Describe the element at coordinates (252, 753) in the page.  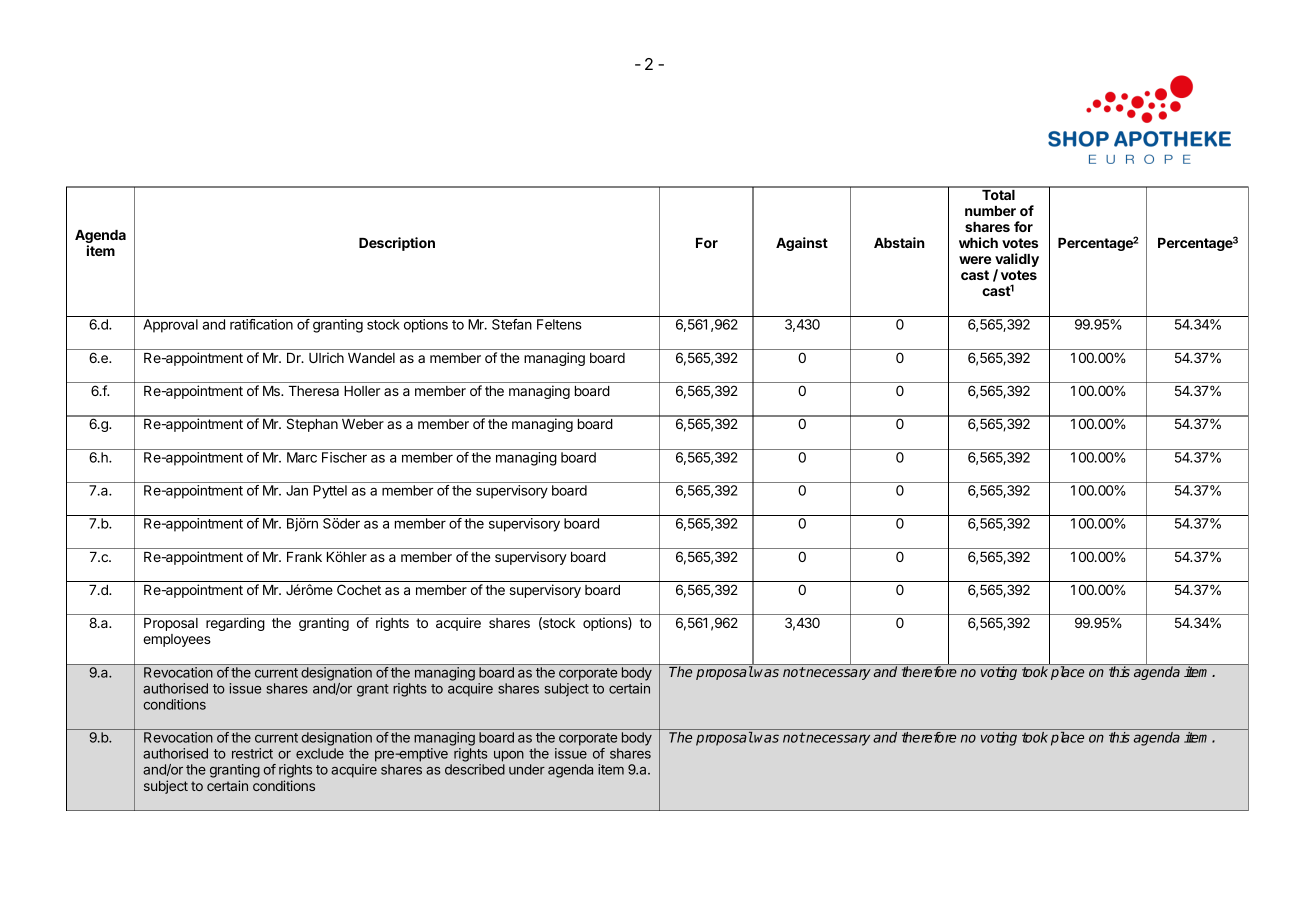
I see `restrict` at that location.
